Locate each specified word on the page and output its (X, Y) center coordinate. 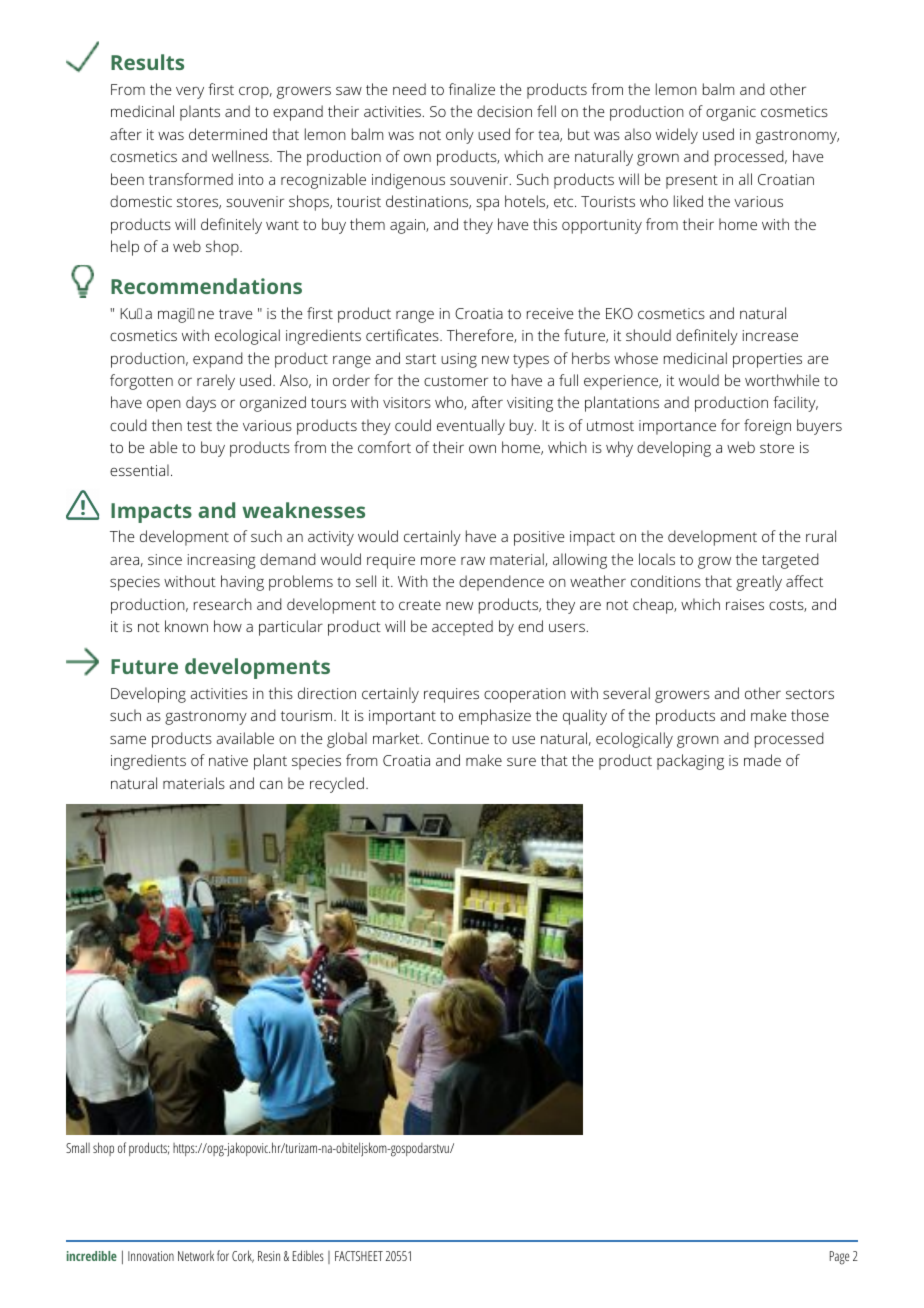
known (186, 626)
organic (731, 113)
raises (745, 604)
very (190, 93)
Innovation (151, 1256)
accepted (462, 628)
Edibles (308, 1255)
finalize (472, 89)
